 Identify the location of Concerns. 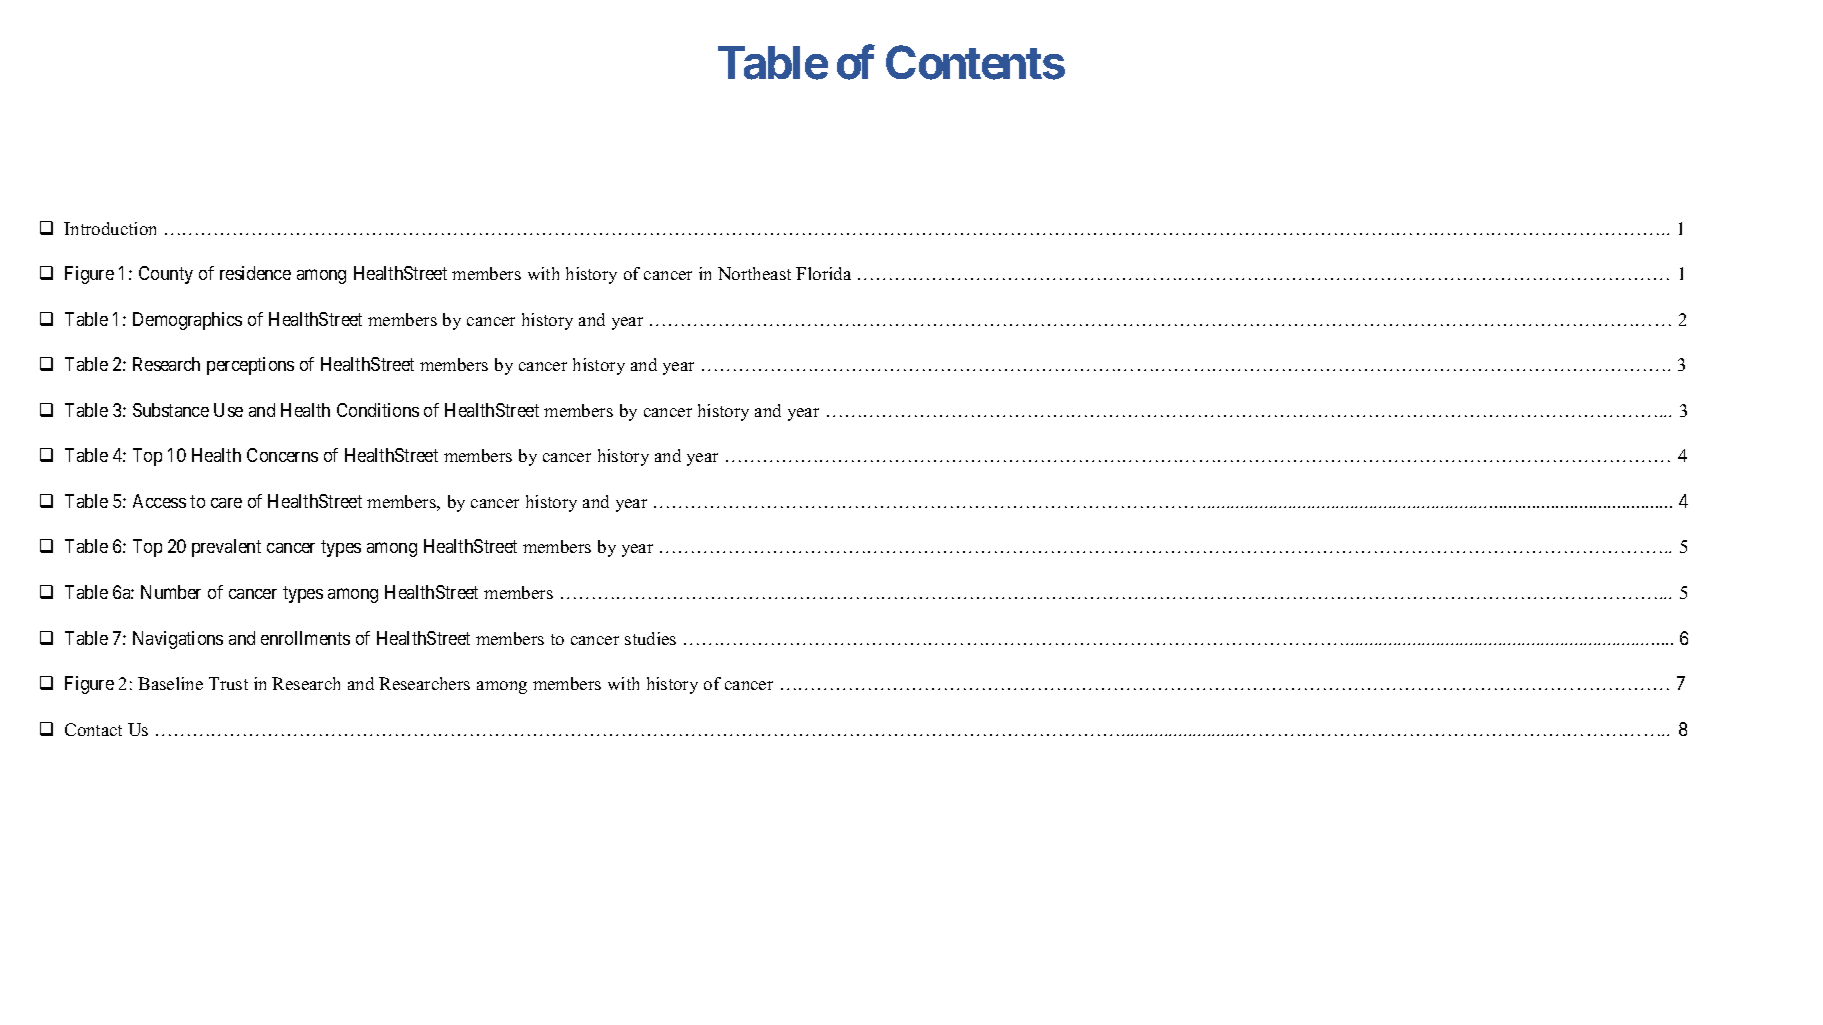
(282, 455).
